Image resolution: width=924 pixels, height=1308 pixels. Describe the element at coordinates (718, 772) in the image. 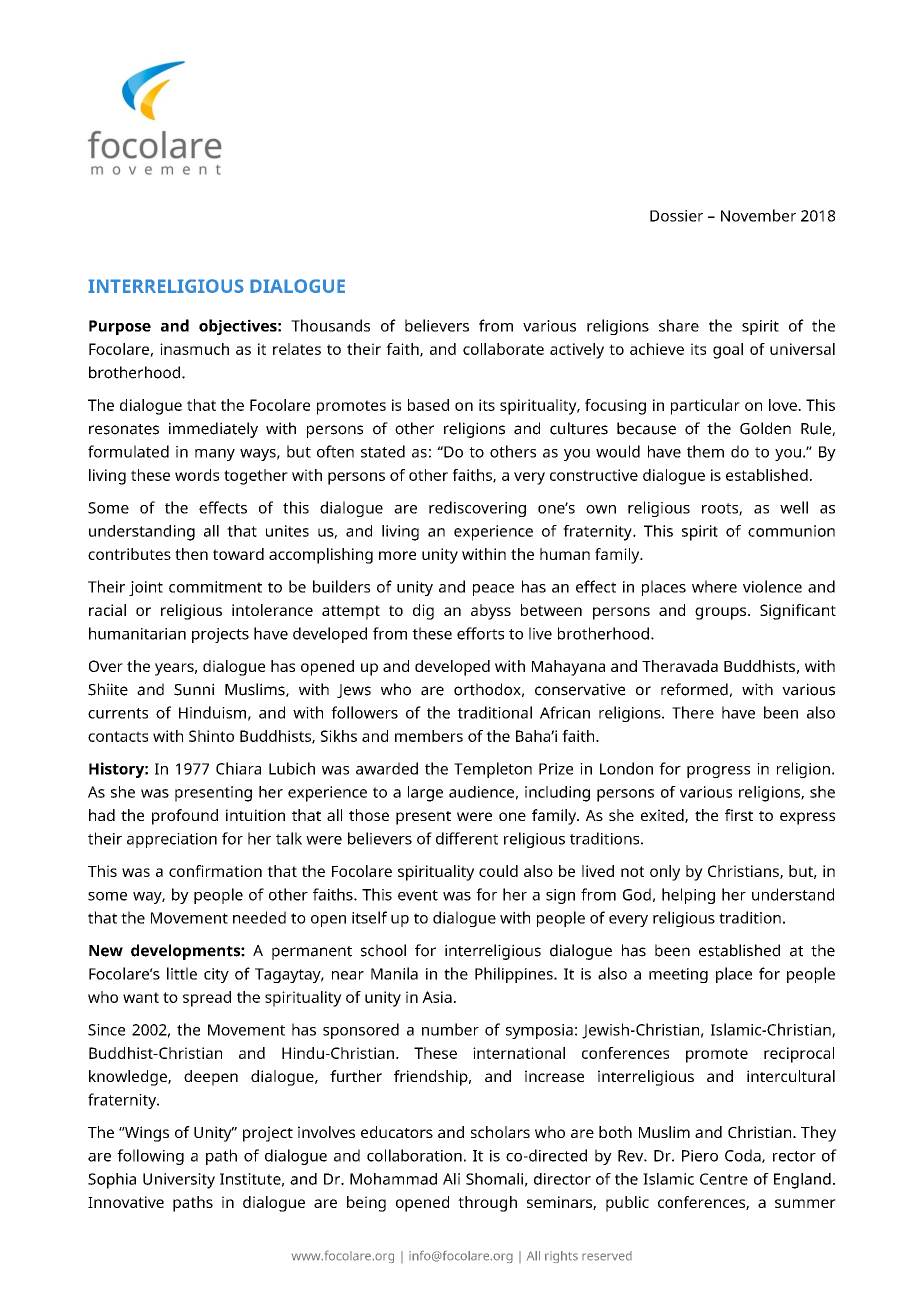

I see `progress` at that location.
